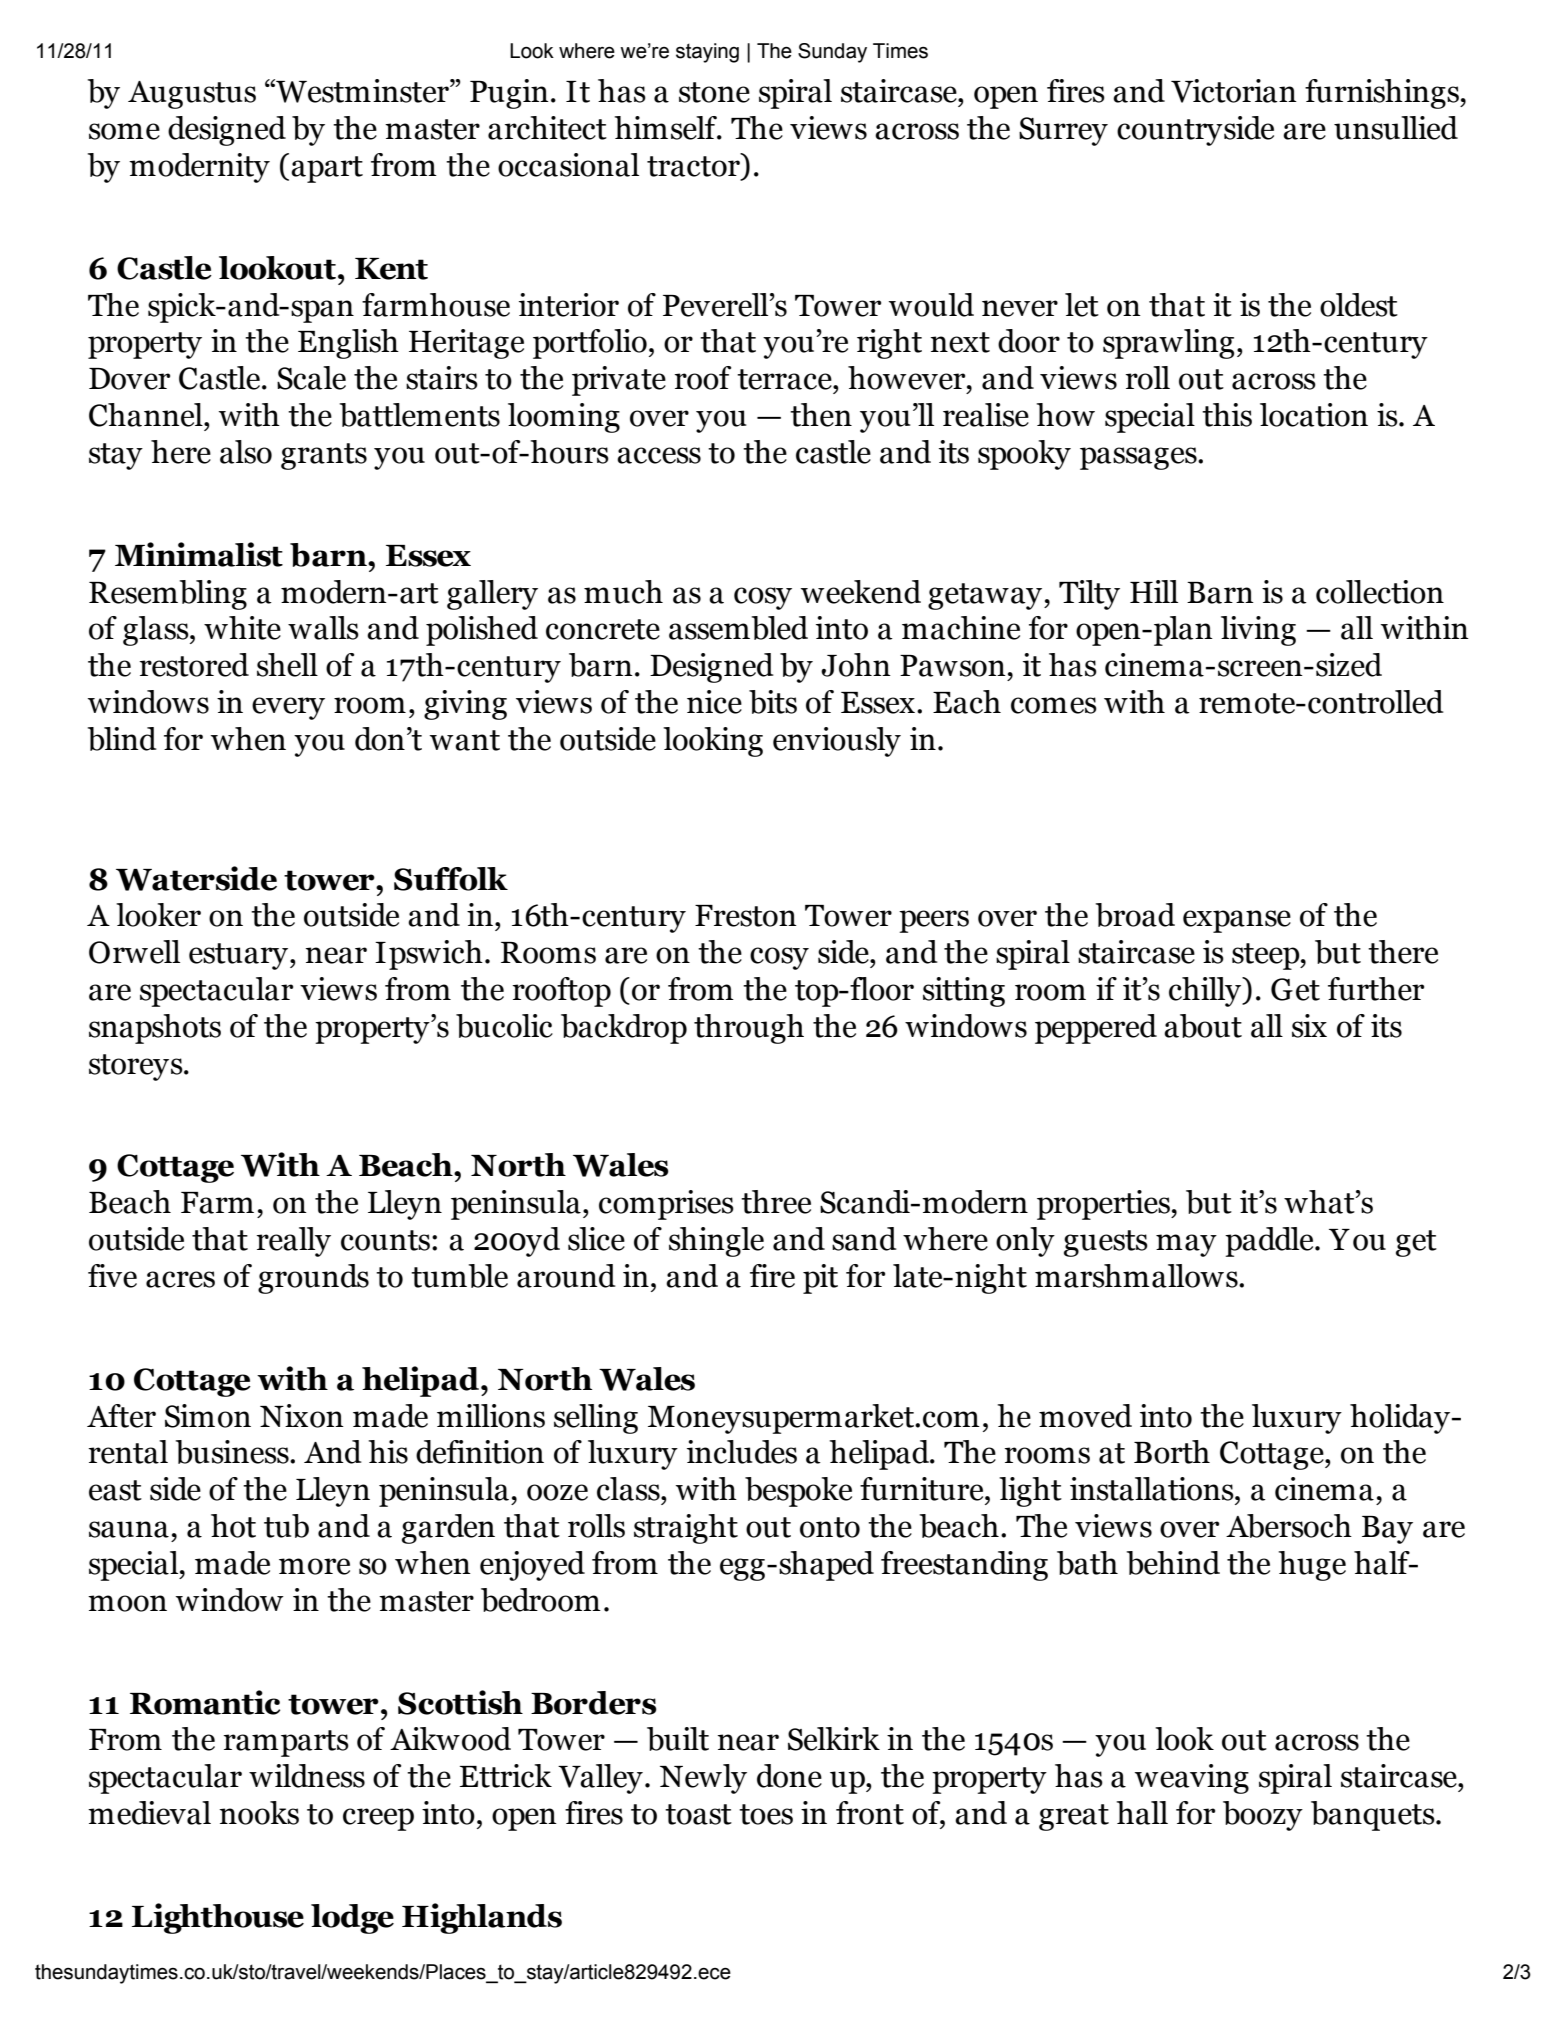 The image size is (1566, 2027). What do you see at coordinates (738, 628) in the screenshot?
I see `assembled` at bounding box center [738, 628].
